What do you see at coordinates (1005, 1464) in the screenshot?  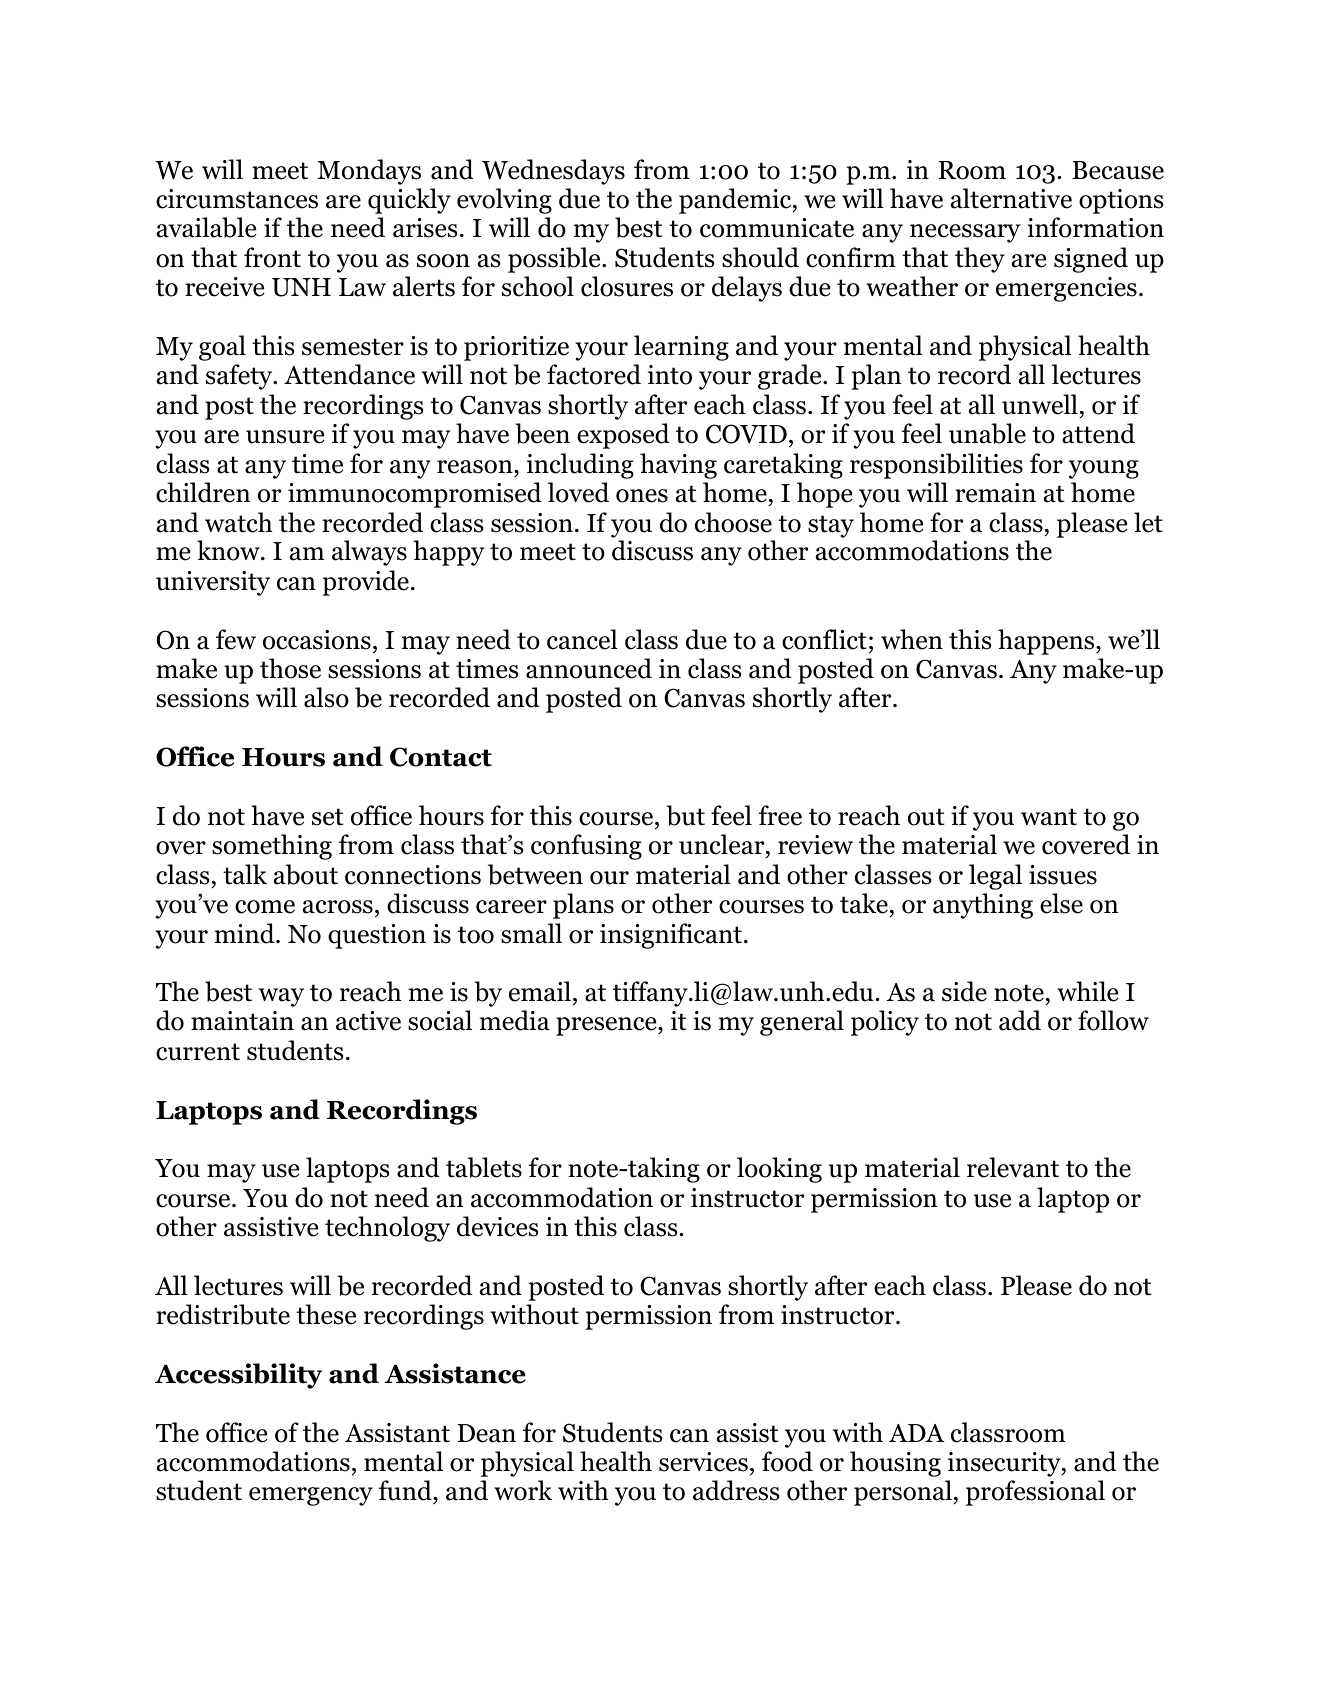 I see `insecurity` at bounding box center [1005, 1464].
